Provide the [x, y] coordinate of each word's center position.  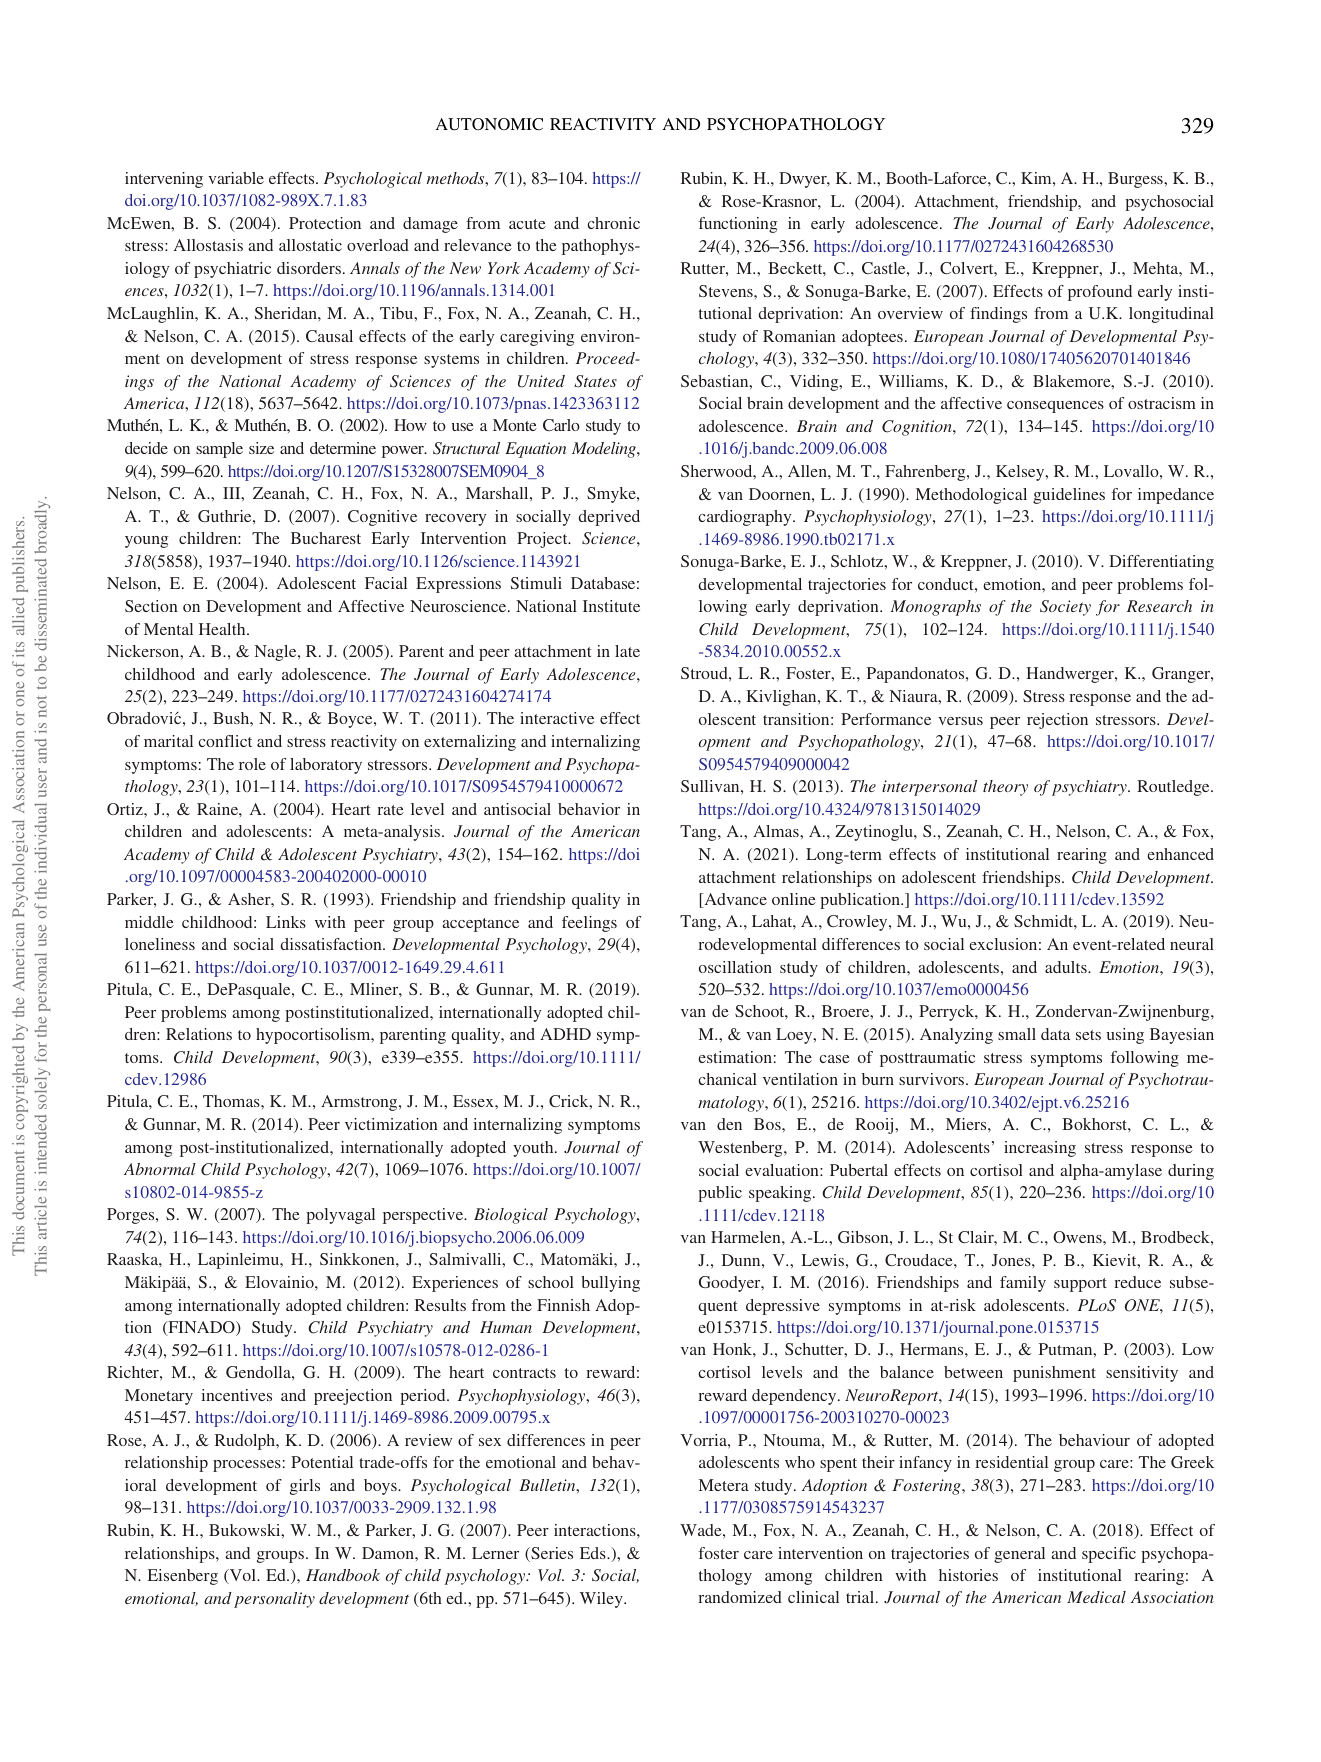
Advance [734, 900]
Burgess [1136, 180]
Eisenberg [183, 1577]
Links [286, 922]
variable [236, 178]
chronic [613, 223]
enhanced [1180, 854]
